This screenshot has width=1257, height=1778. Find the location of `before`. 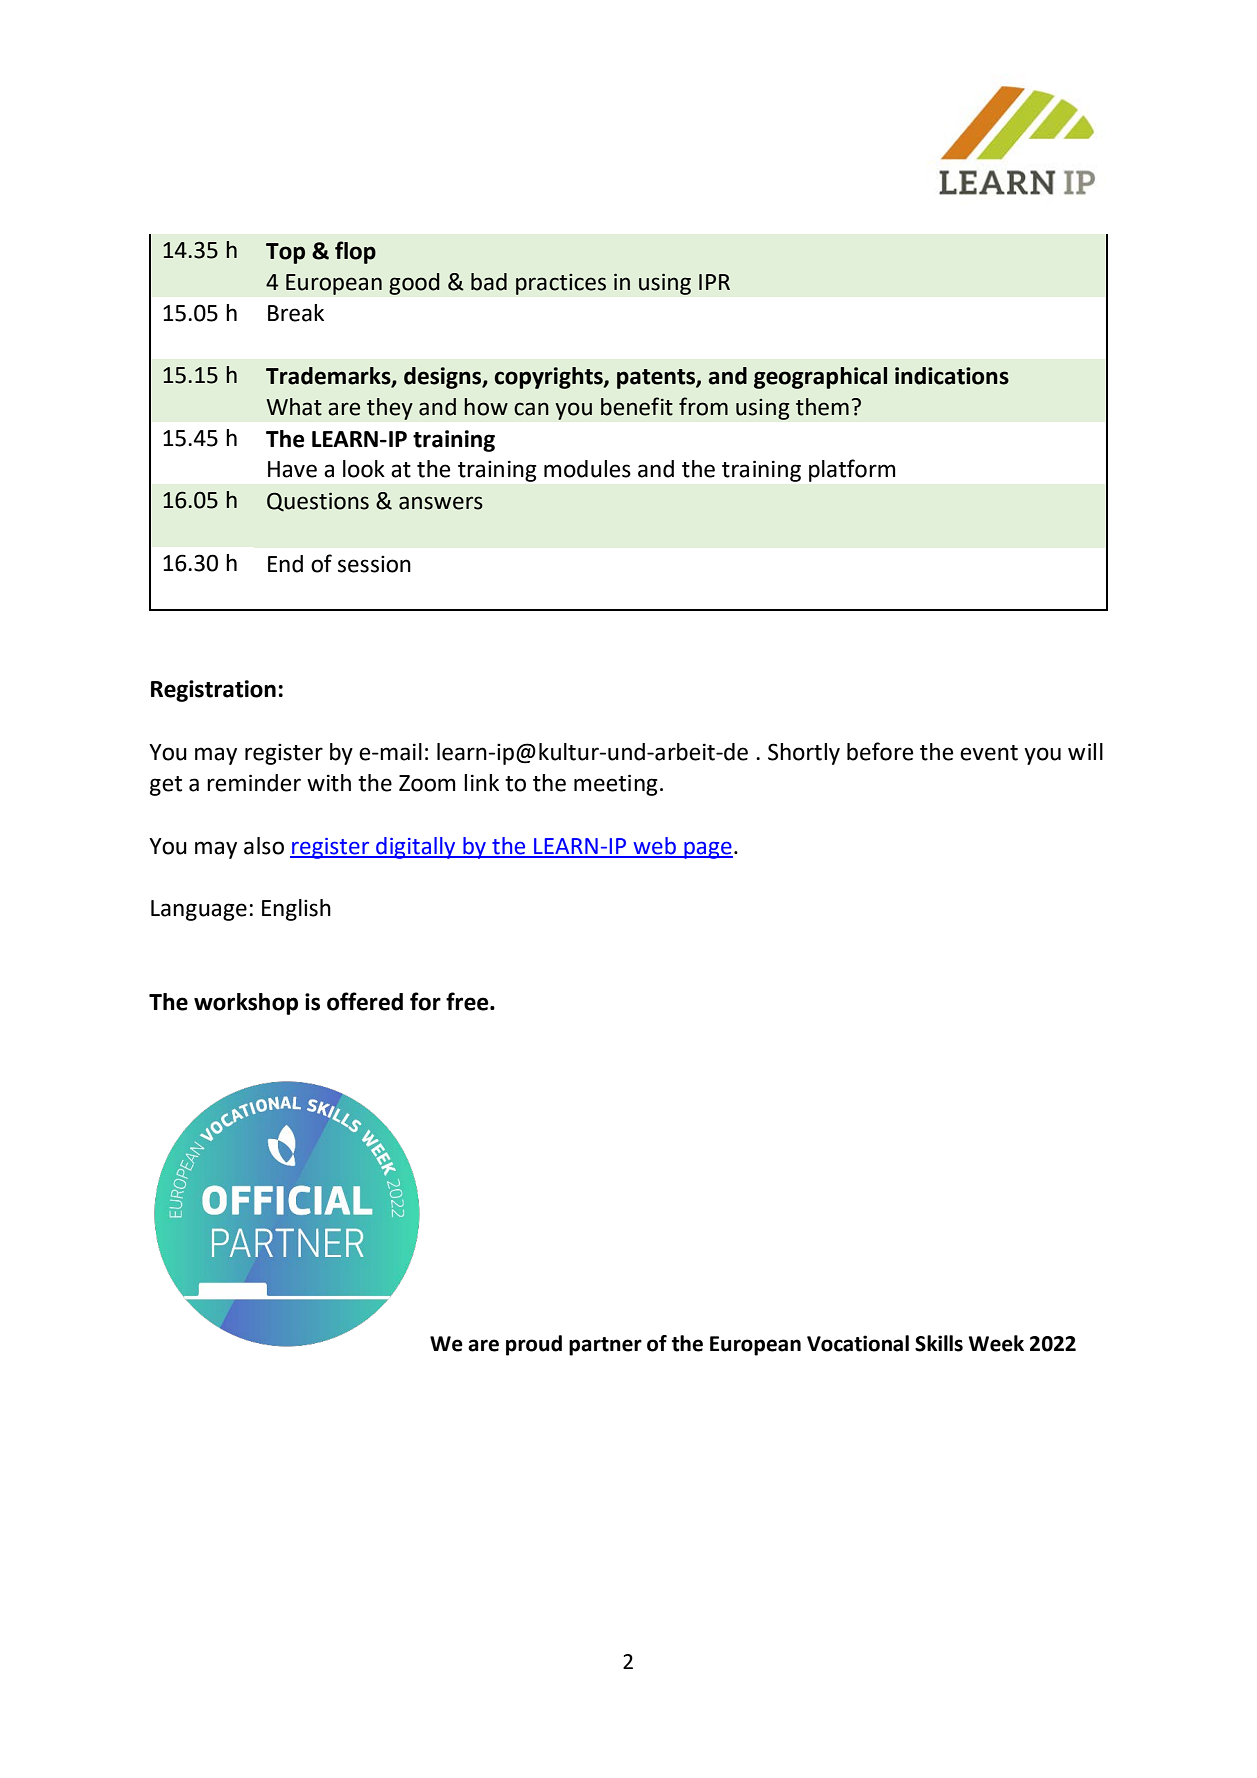

before is located at coordinates (880, 751).
